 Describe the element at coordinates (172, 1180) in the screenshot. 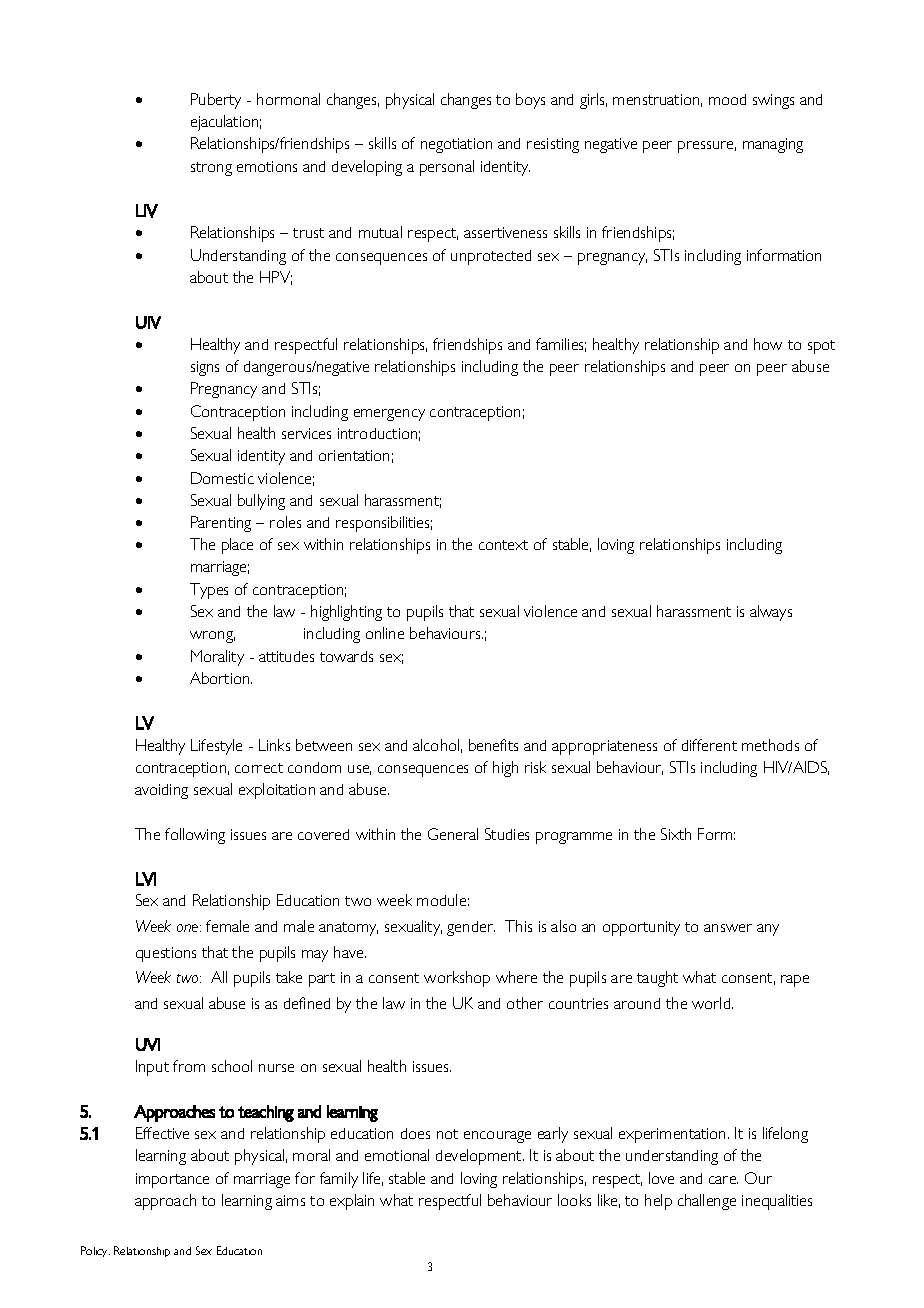

I see `importance` at that location.
